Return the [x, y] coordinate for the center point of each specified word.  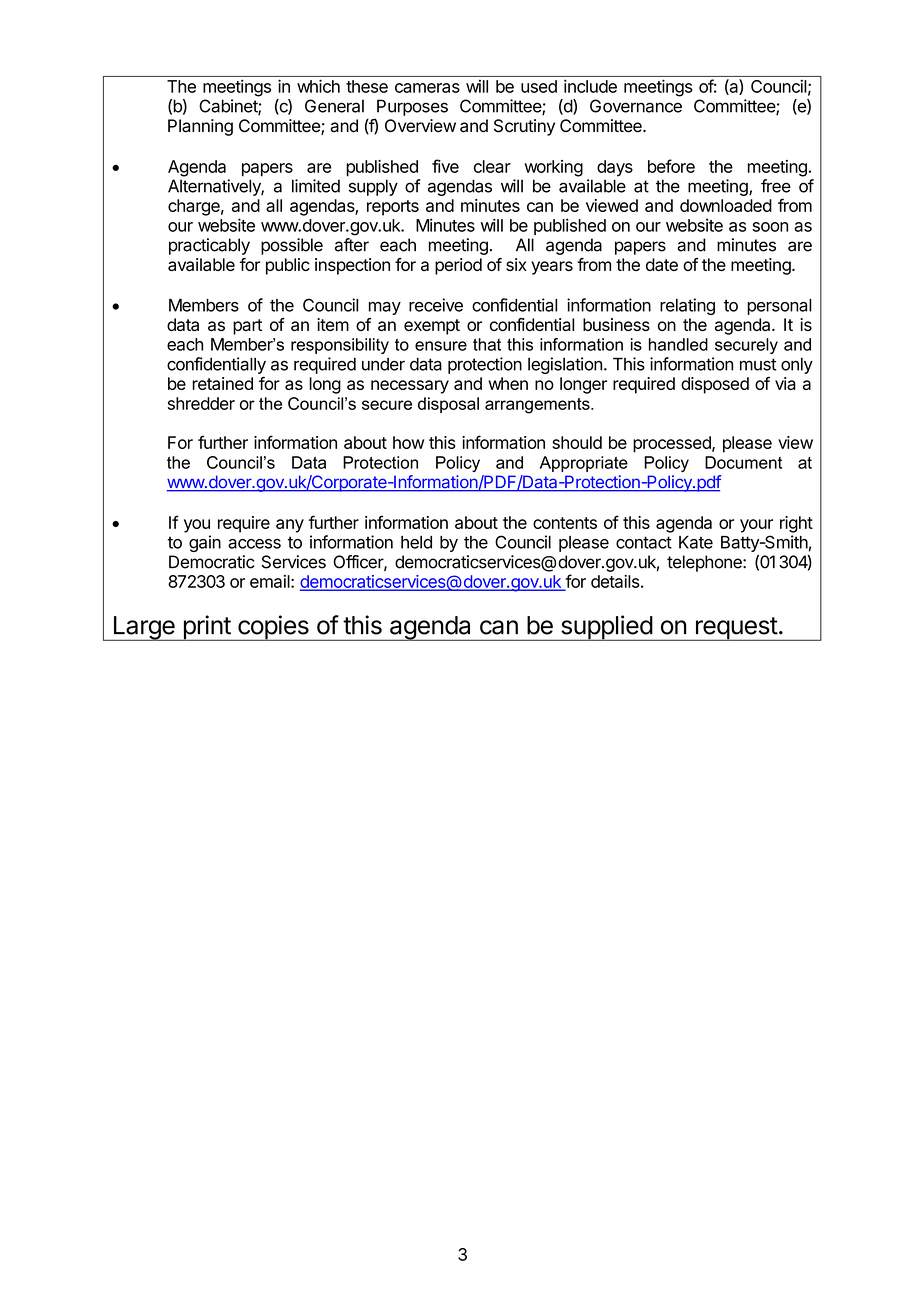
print [206, 628]
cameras [427, 88]
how [408, 442]
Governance [636, 106]
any [290, 526]
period [458, 266]
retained [222, 383]
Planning [200, 127]
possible [292, 246]
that [487, 344]
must [758, 364]
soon [770, 227]
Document [743, 462]
